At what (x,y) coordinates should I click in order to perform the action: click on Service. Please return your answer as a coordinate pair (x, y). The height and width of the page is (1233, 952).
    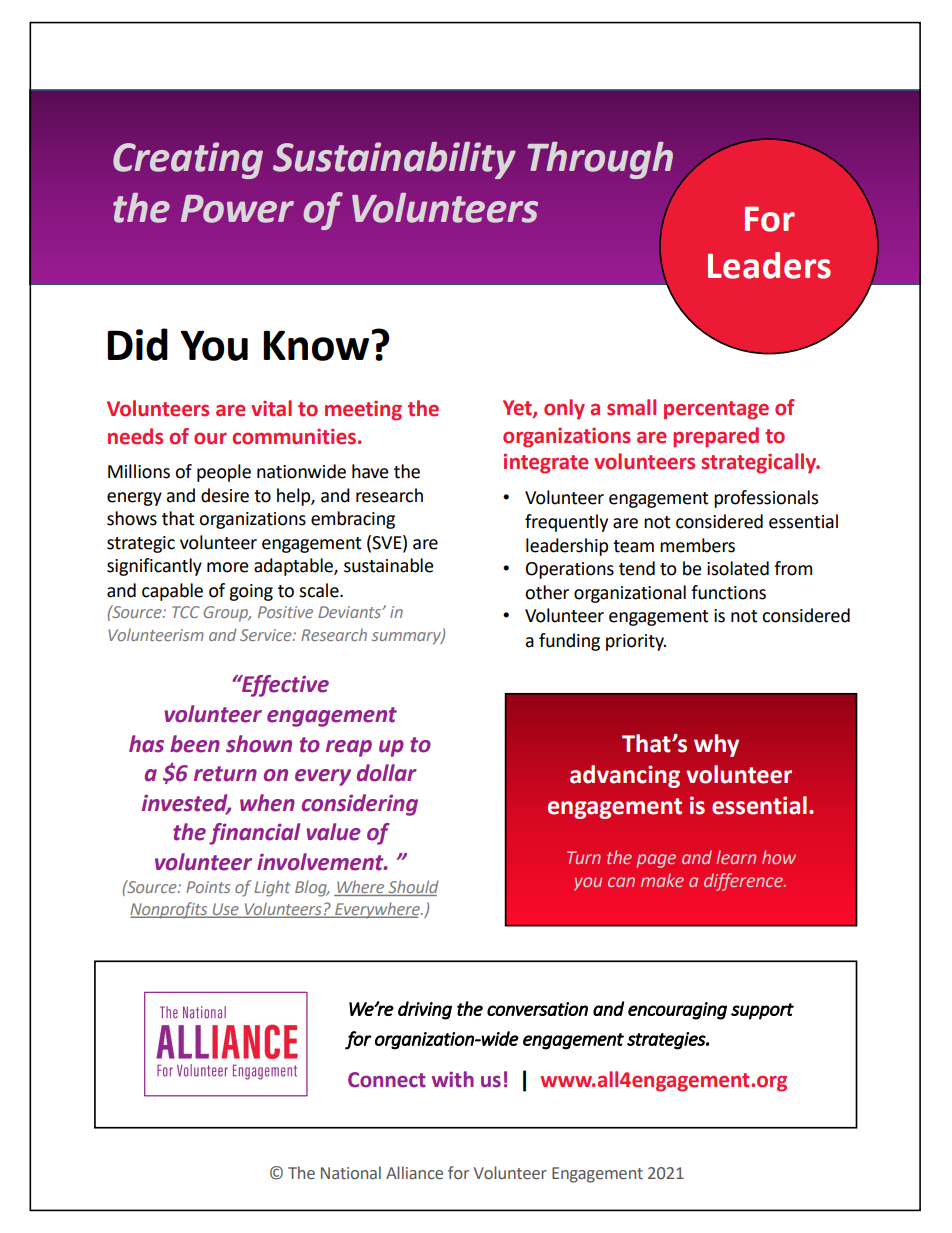
    Looking at the image, I should click on (267, 635).
